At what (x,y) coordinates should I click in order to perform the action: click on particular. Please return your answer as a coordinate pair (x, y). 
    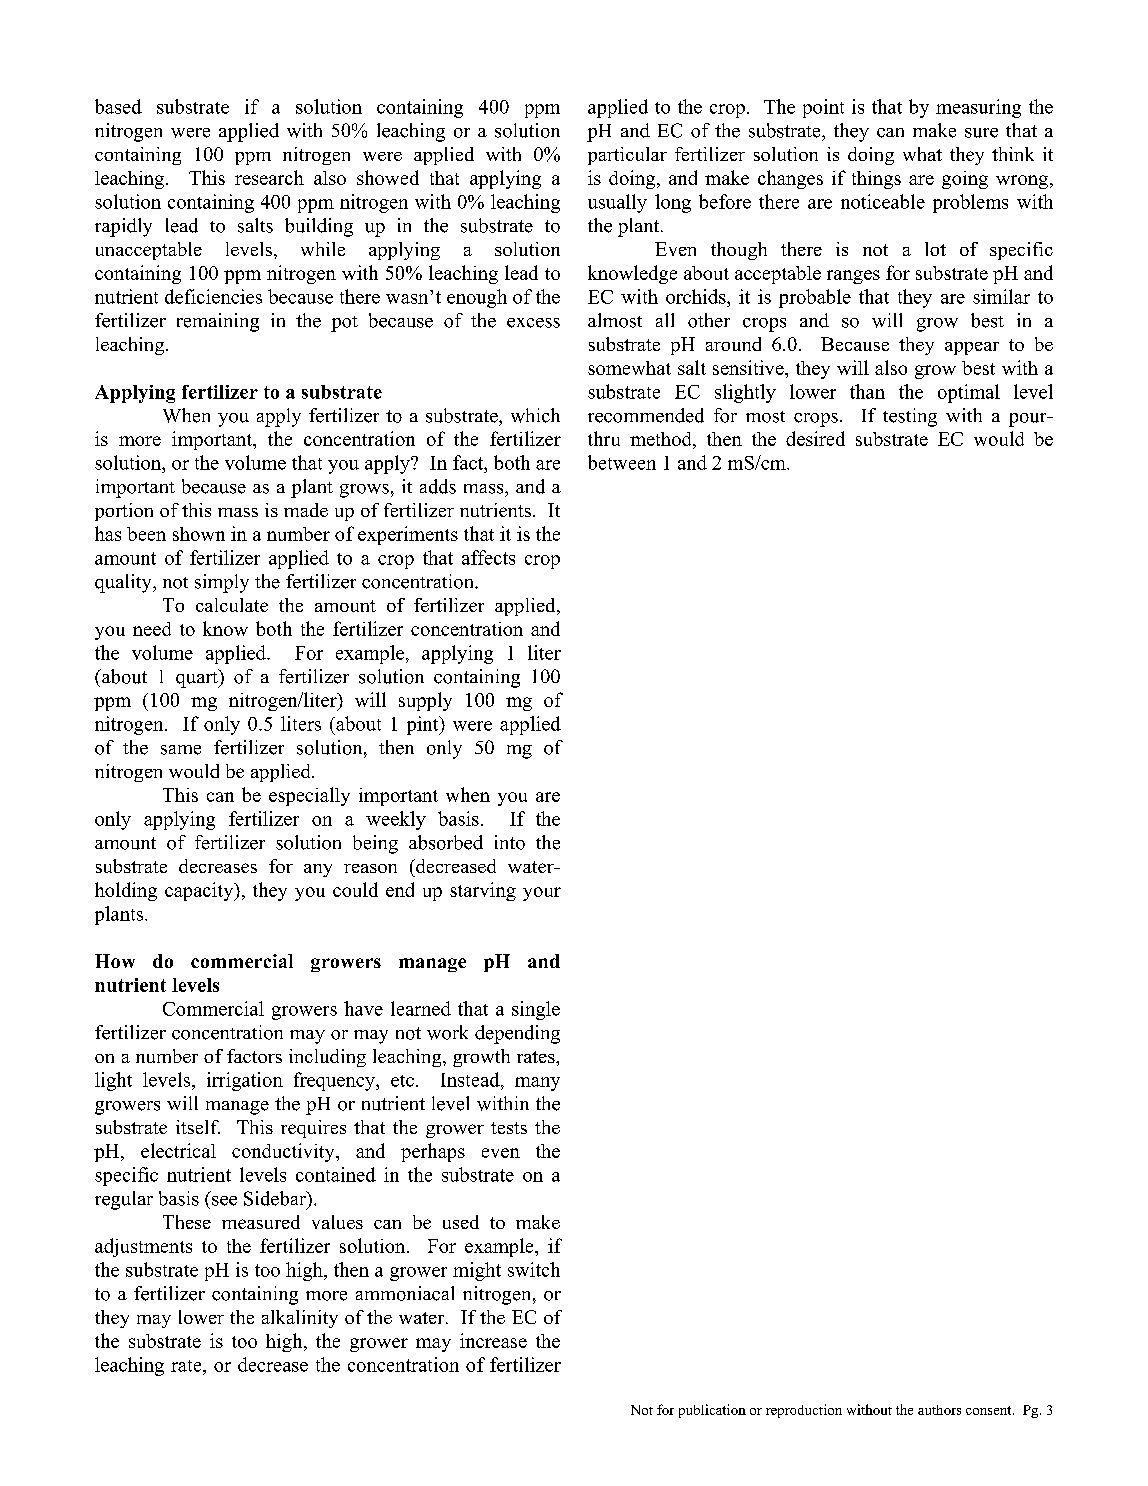
    Looking at the image, I should click on (627, 156).
